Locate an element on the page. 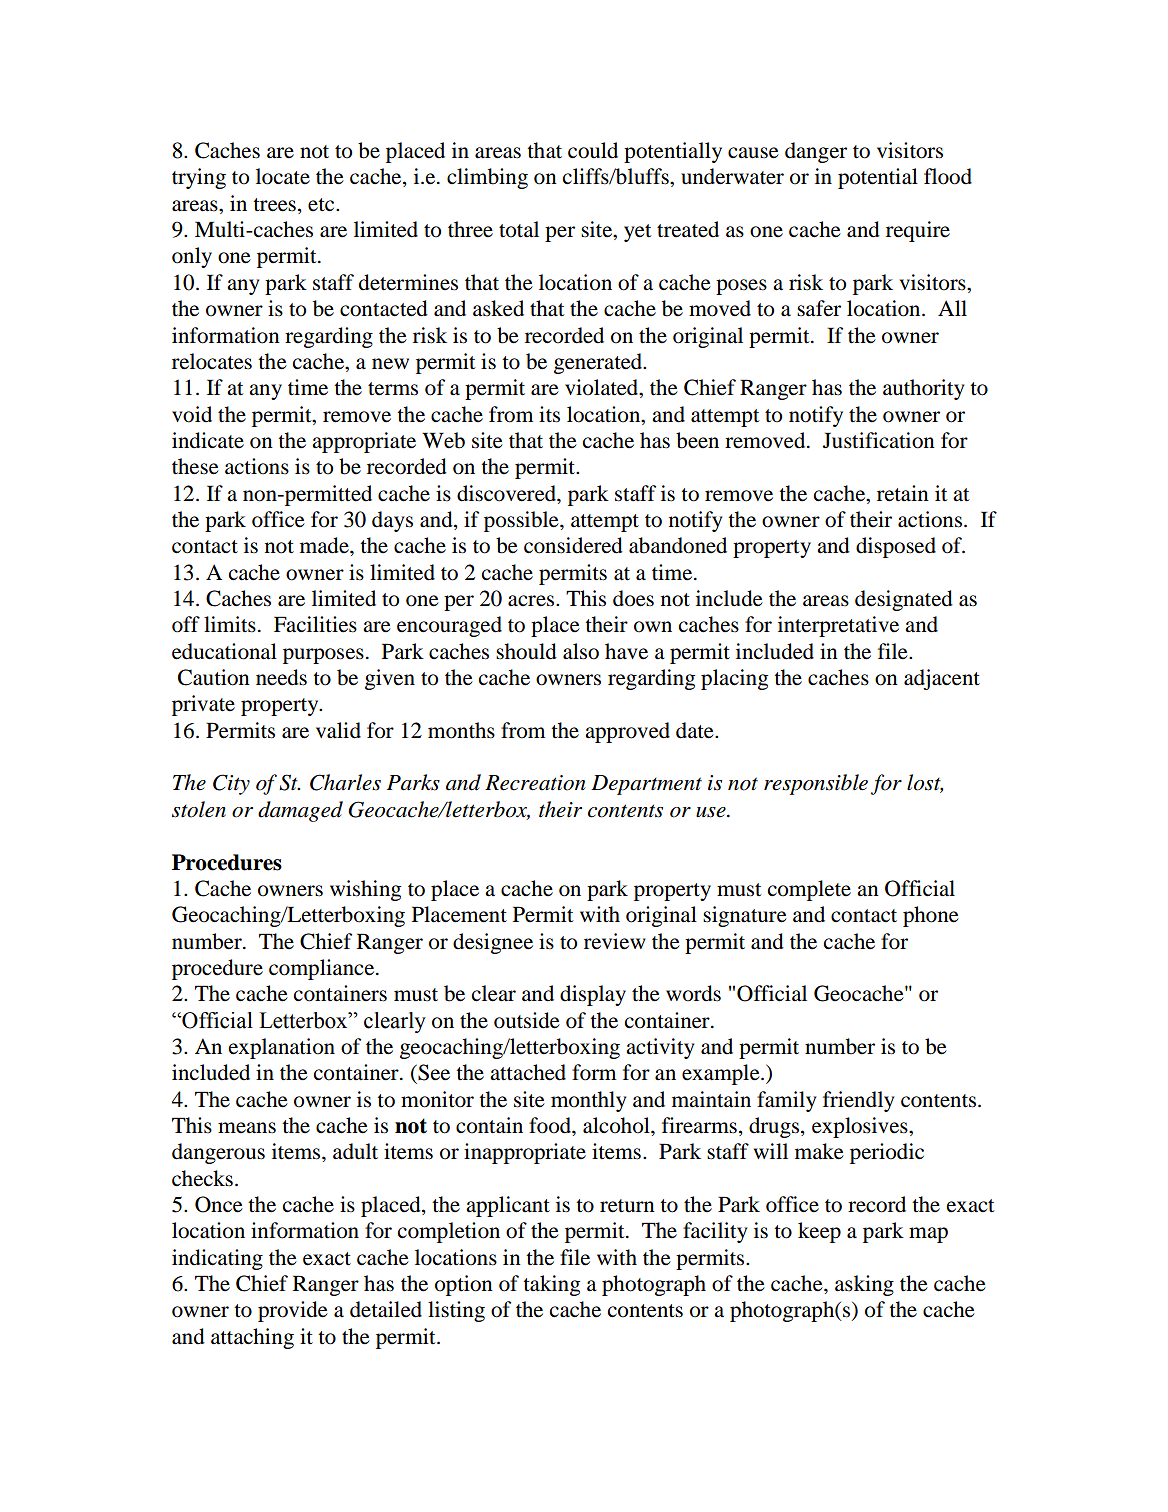  explanation is located at coordinates (282, 1048).
